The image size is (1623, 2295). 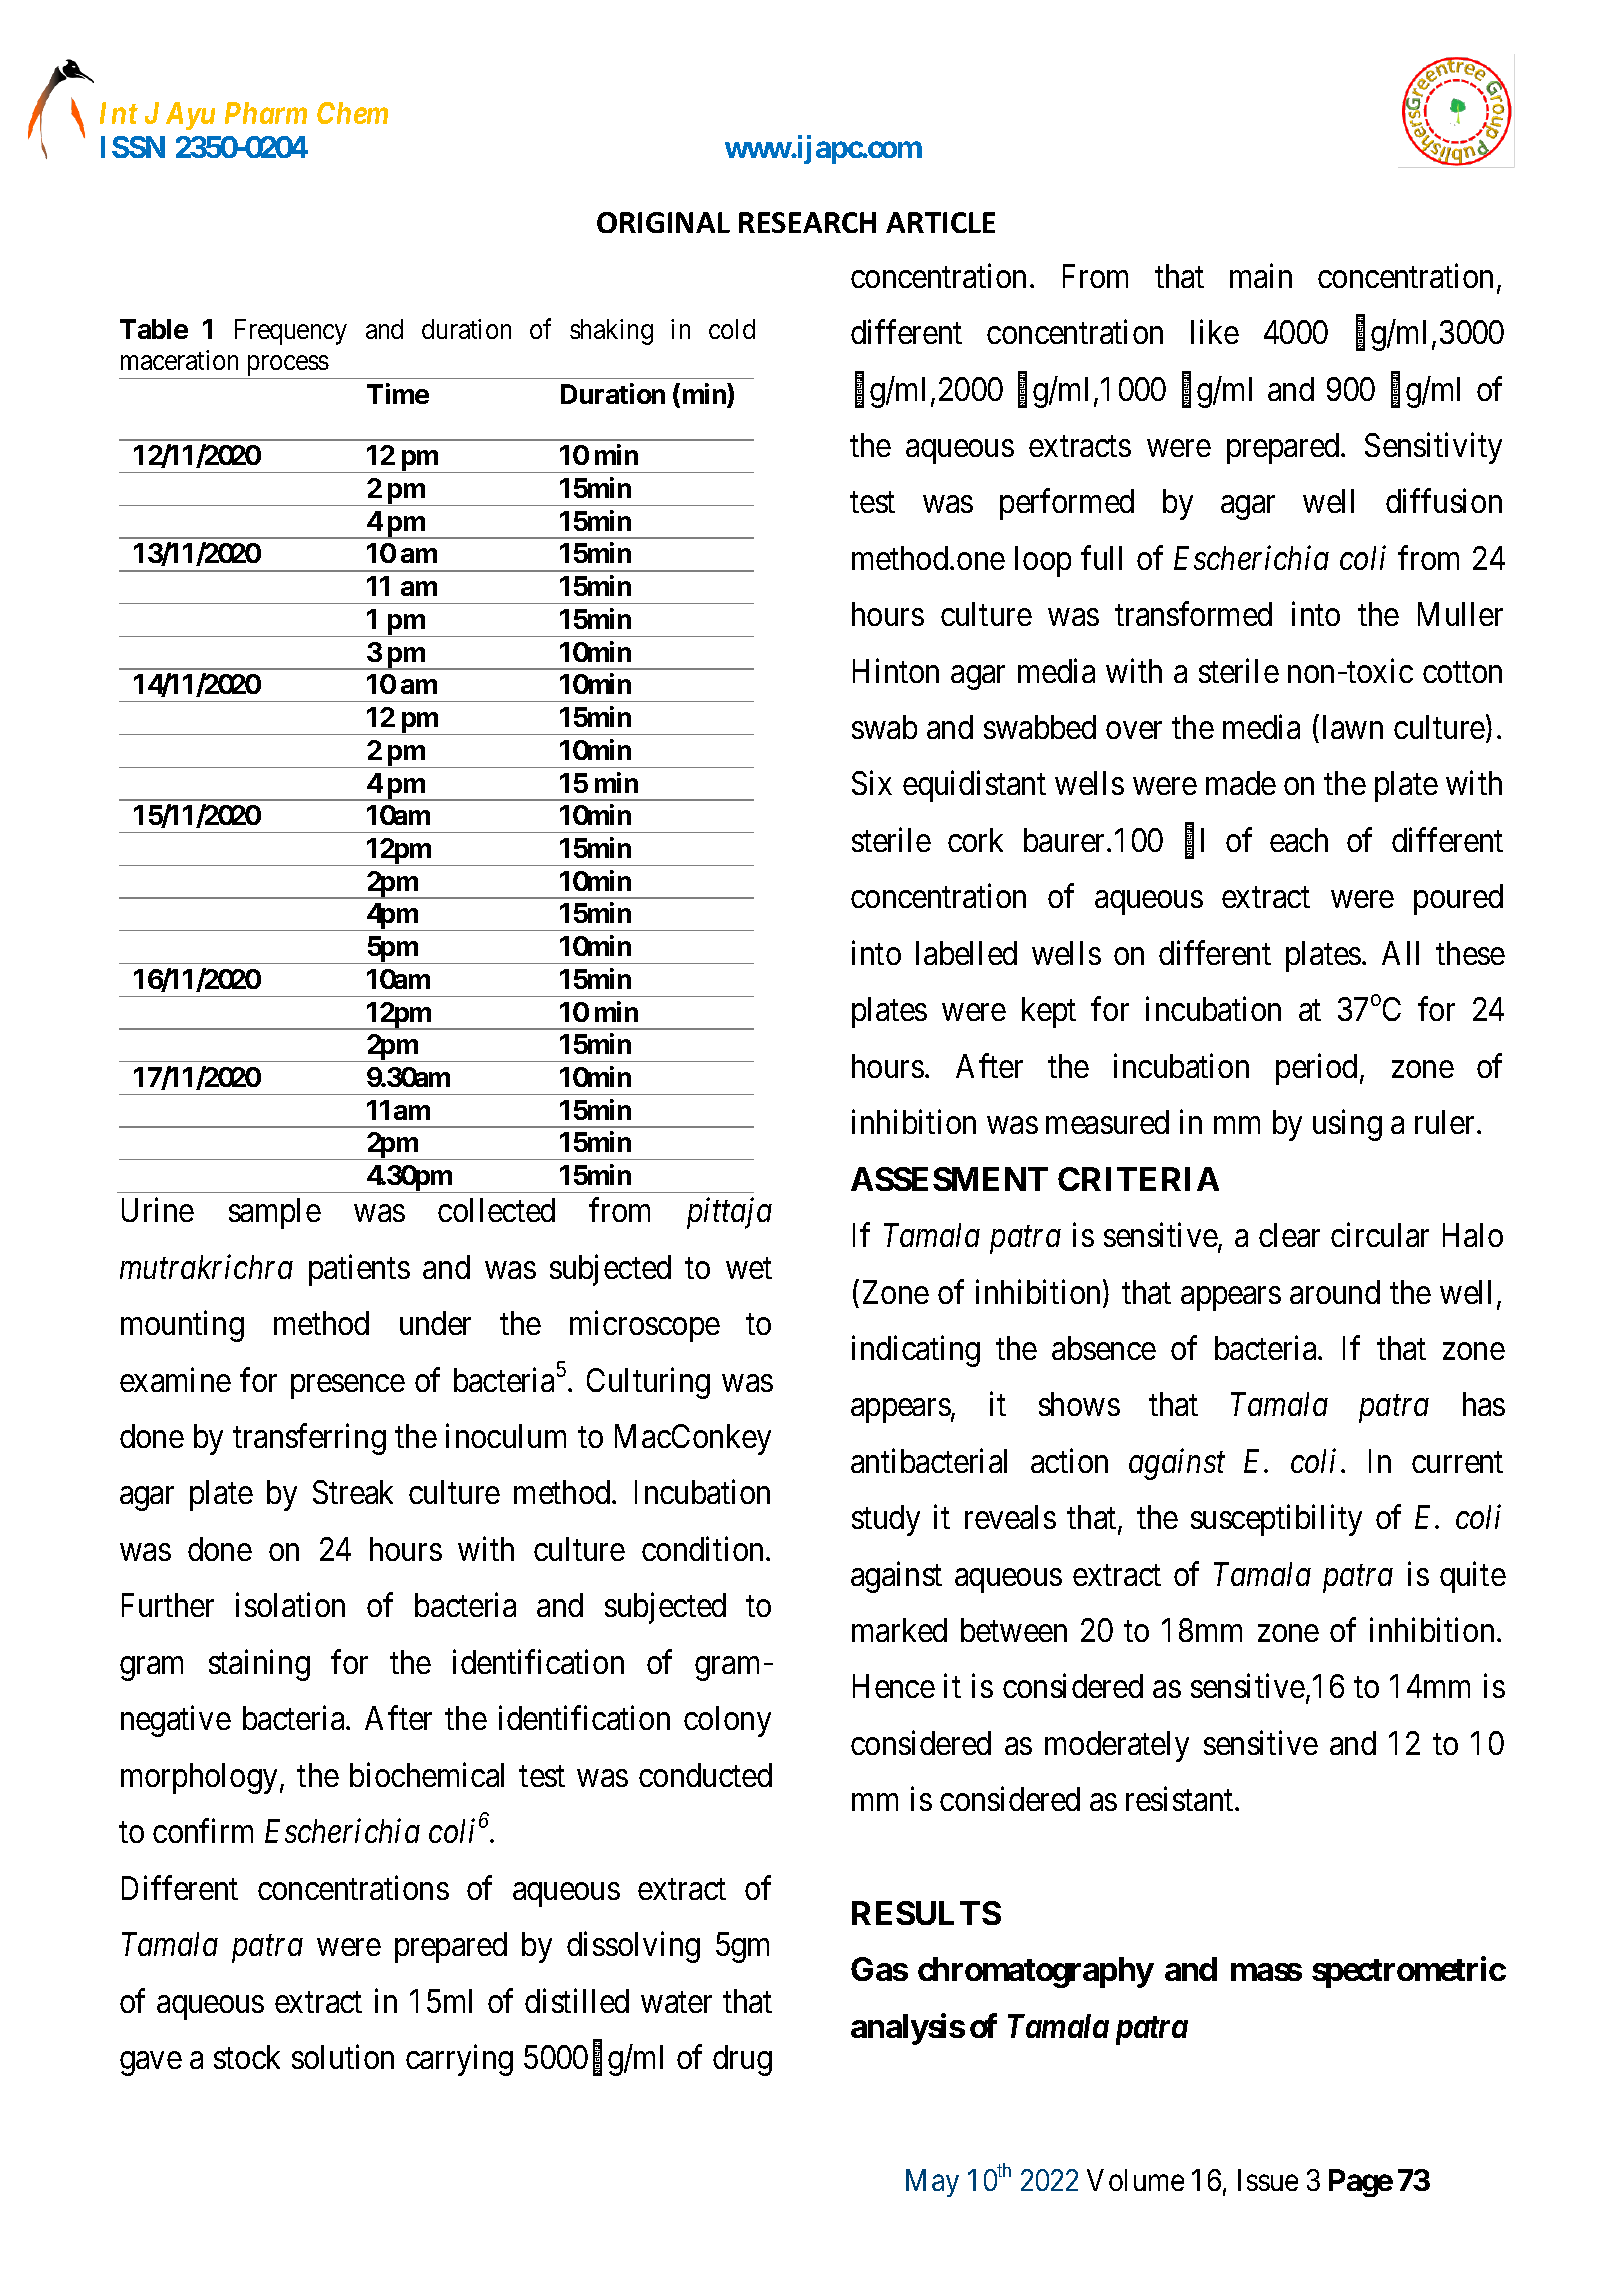 I want to click on ASSESMENT, so click(x=949, y=1179).
